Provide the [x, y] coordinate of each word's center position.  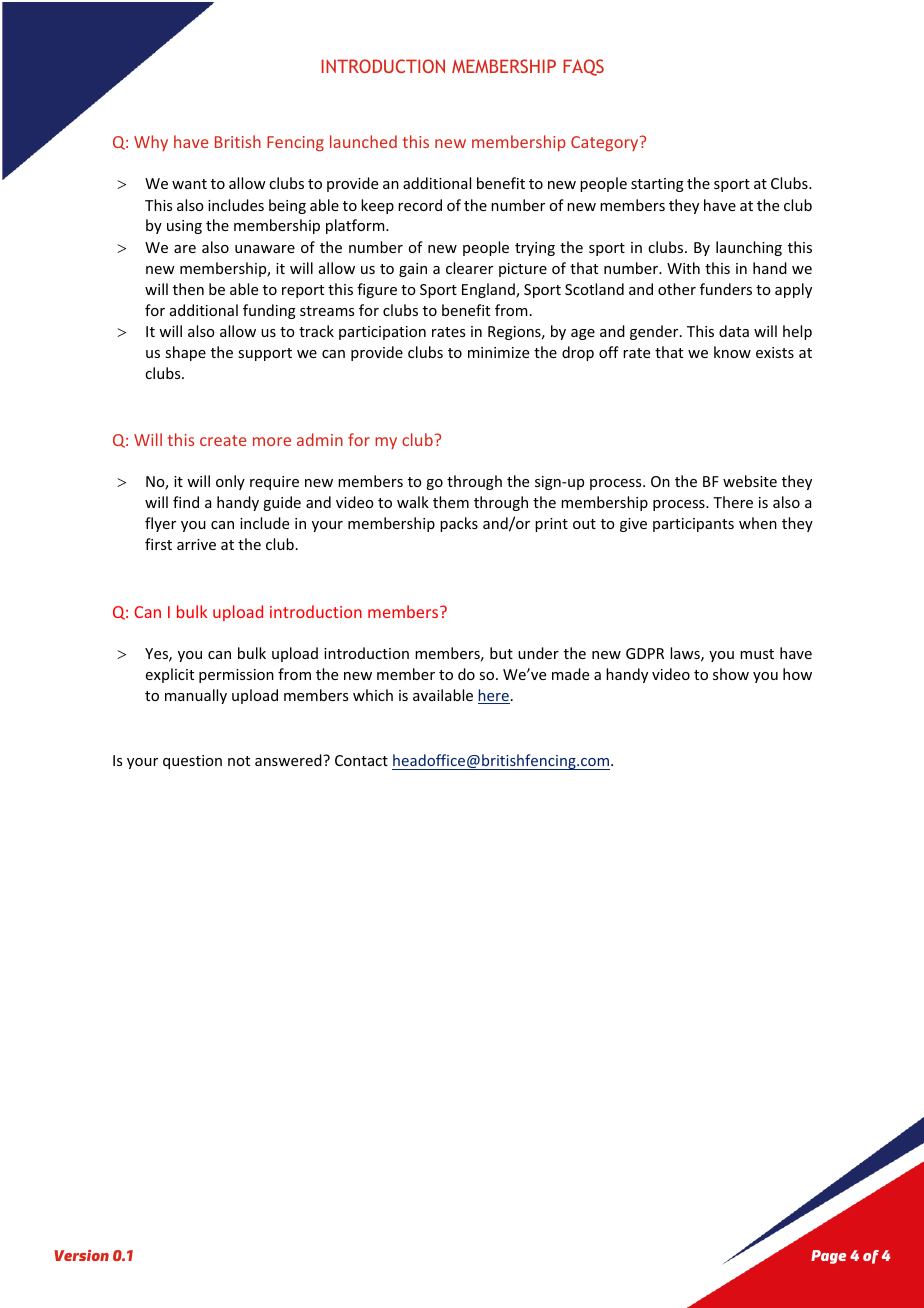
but [501, 653]
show [731, 674]
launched [363, 141]
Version [81, 1255]
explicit [170, 675]
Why [151, 143]
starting [657, 185]
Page [828, 1257]
